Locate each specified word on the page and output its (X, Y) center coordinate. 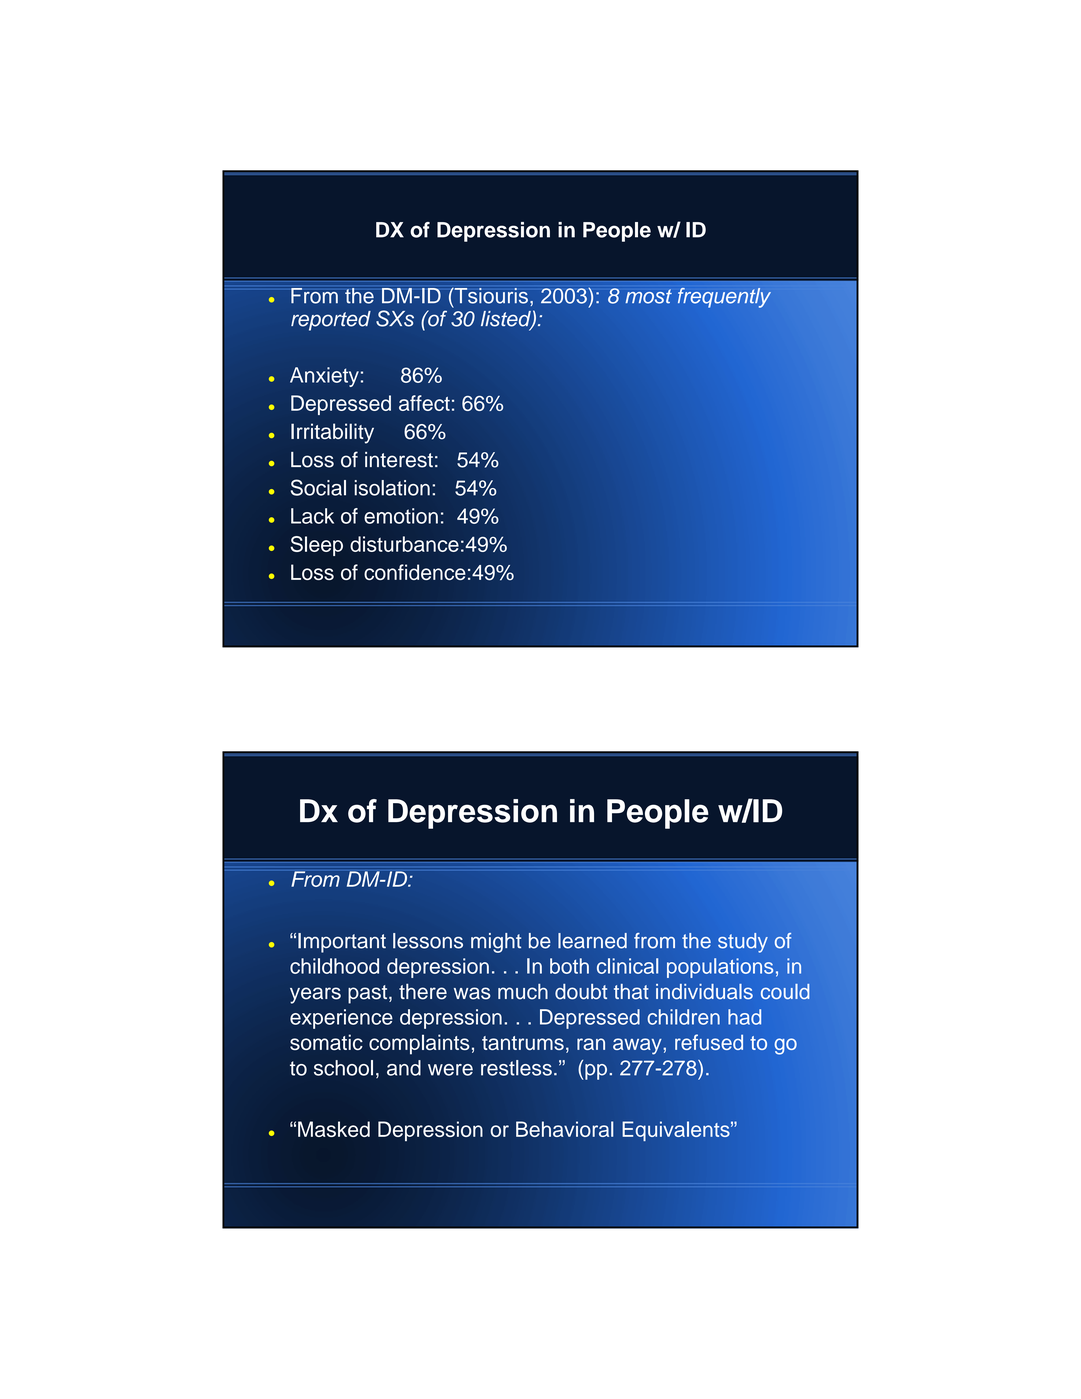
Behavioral (565, 1129)
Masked (334, 1129)
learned (592, 941)
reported (331, 321)
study (743, 943)
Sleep (316, 546)
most (649, 296)
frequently (724, 298)
